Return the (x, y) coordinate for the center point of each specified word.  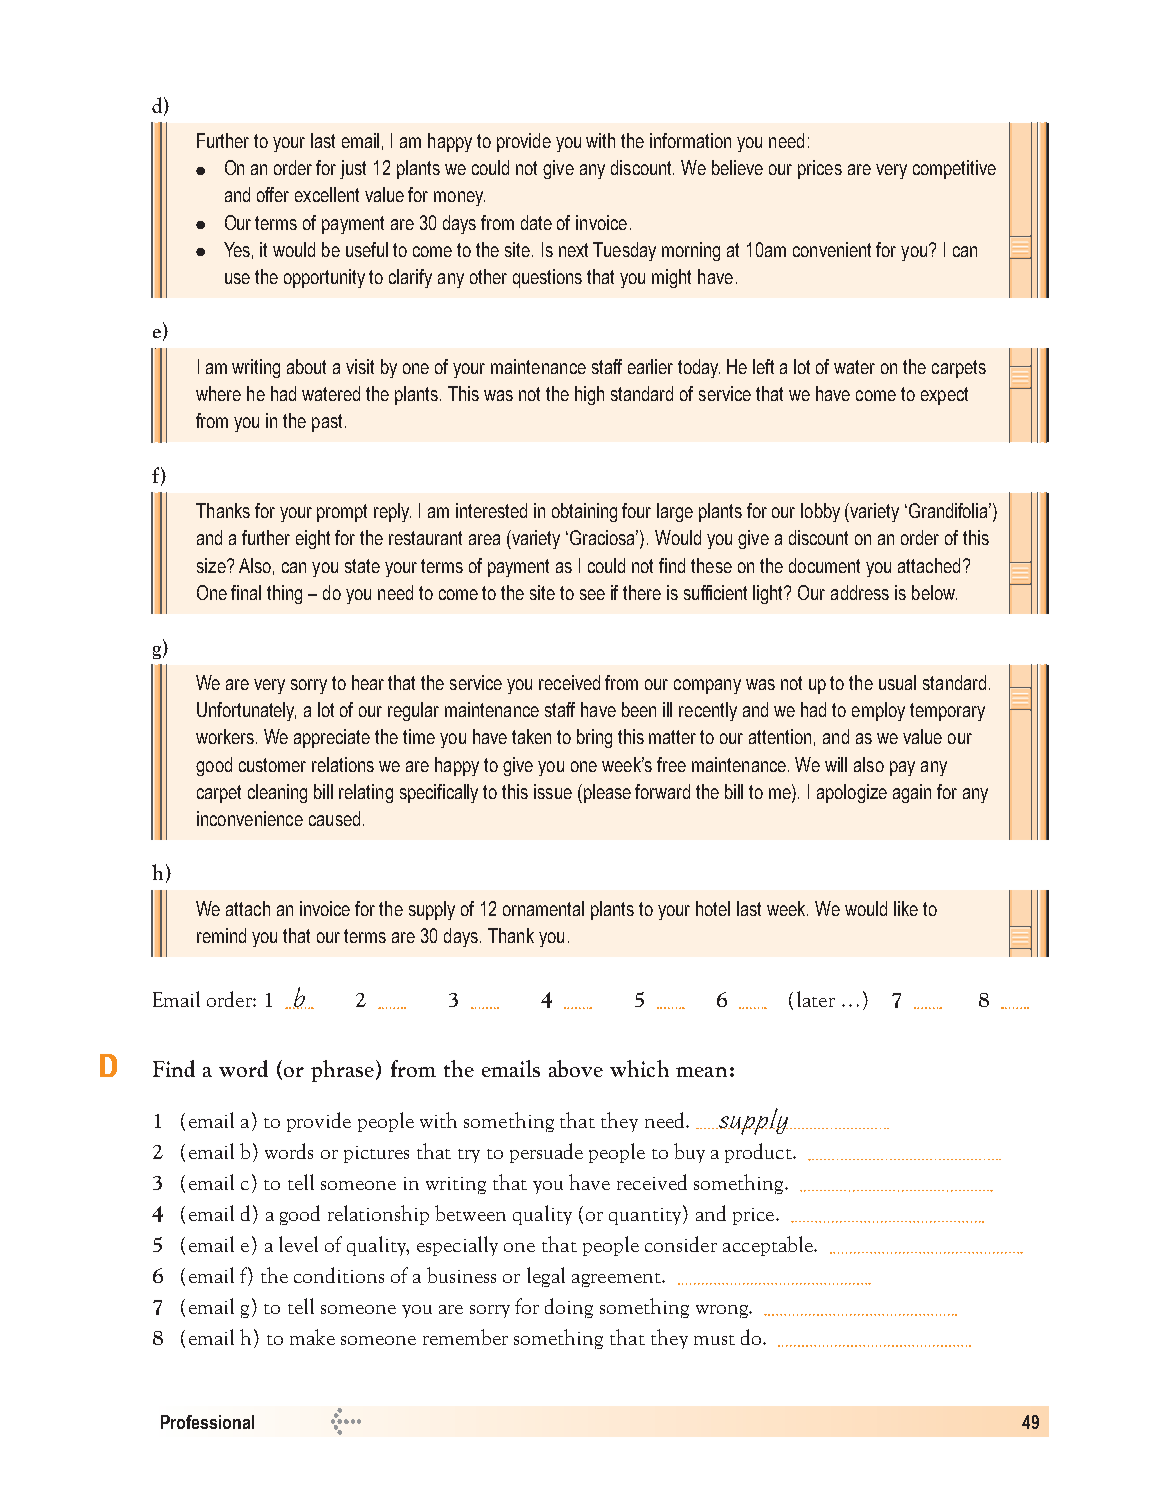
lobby (820, 512)
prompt (342, 513)
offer (273, 194)
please (606, 793)
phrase (342, 1071)
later (816, 999)
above (576, 1068)
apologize (852, 793)
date (536, 222)
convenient (832, 249)
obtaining (584, 512)
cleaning (277, 793)
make (312, 1337)
